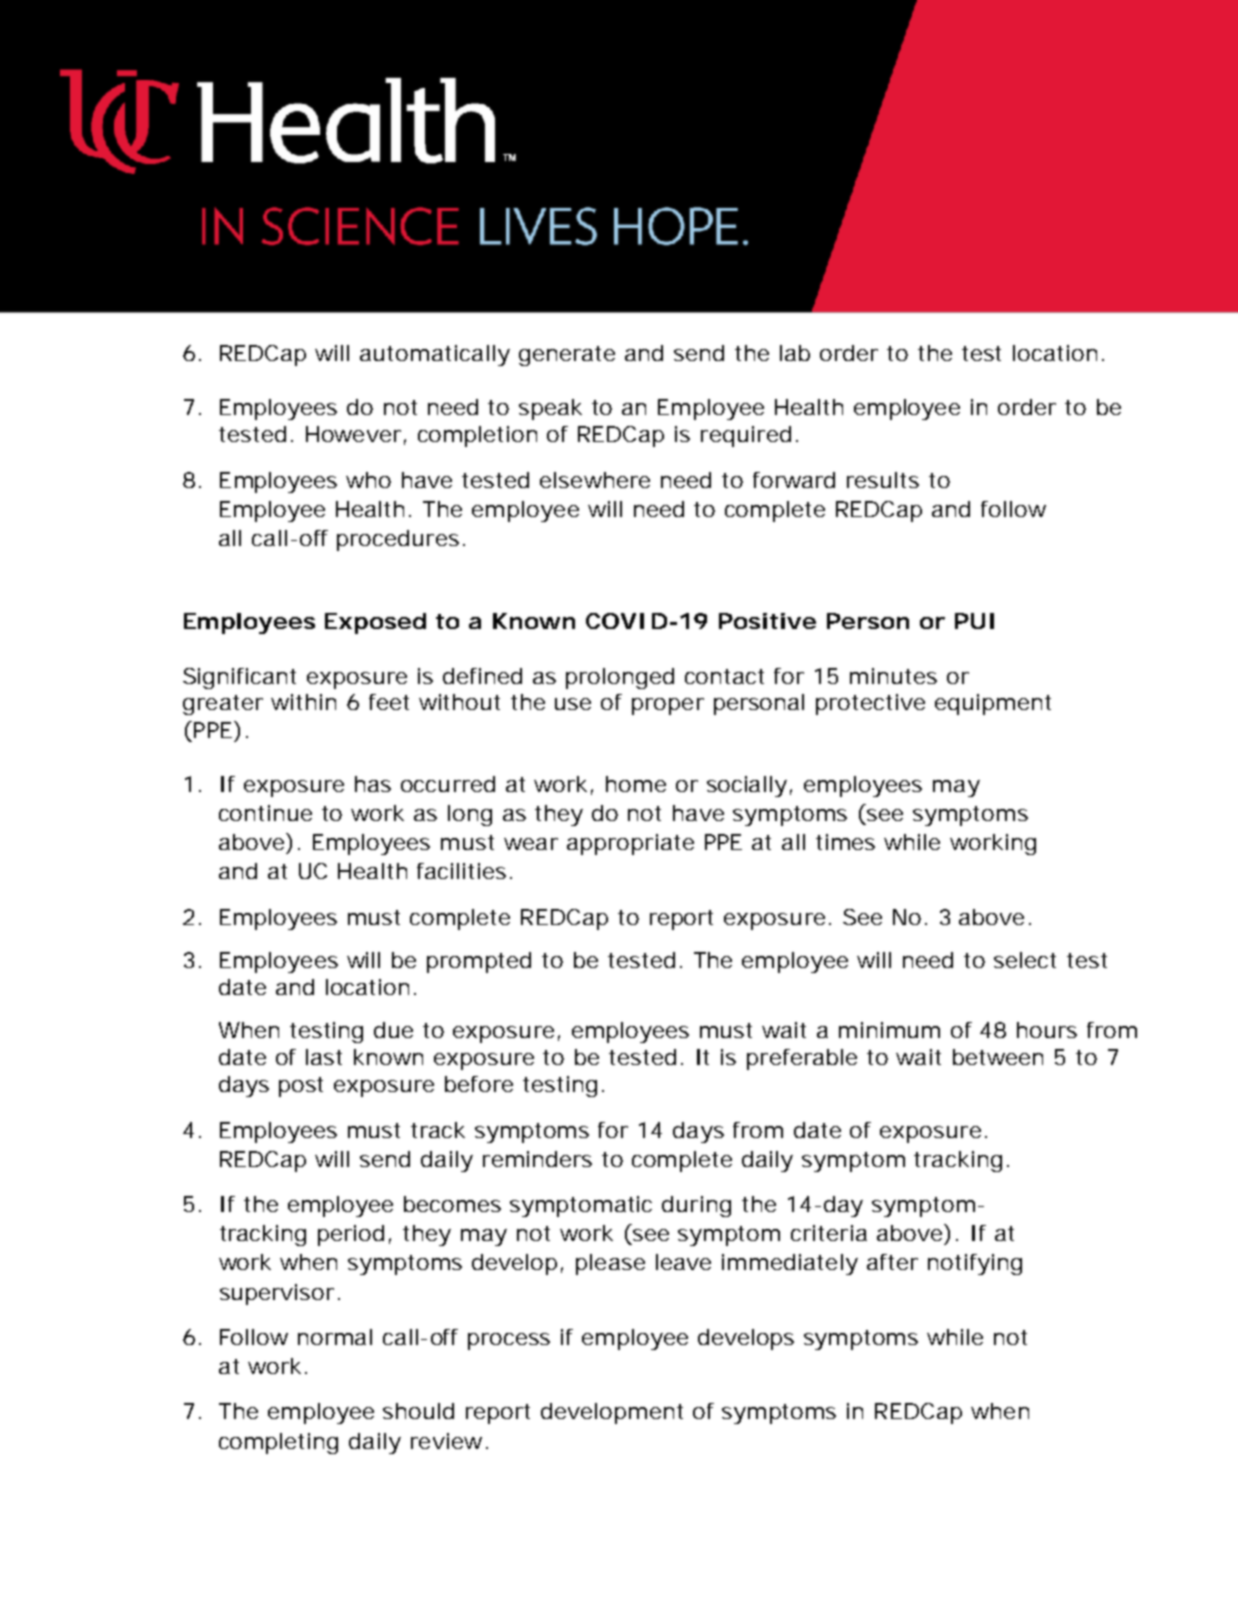 This image has width=1238, height=1602. What do you see at coordinates (883, 480) in the image?
I see `results` at bounding box center [883, 480].
